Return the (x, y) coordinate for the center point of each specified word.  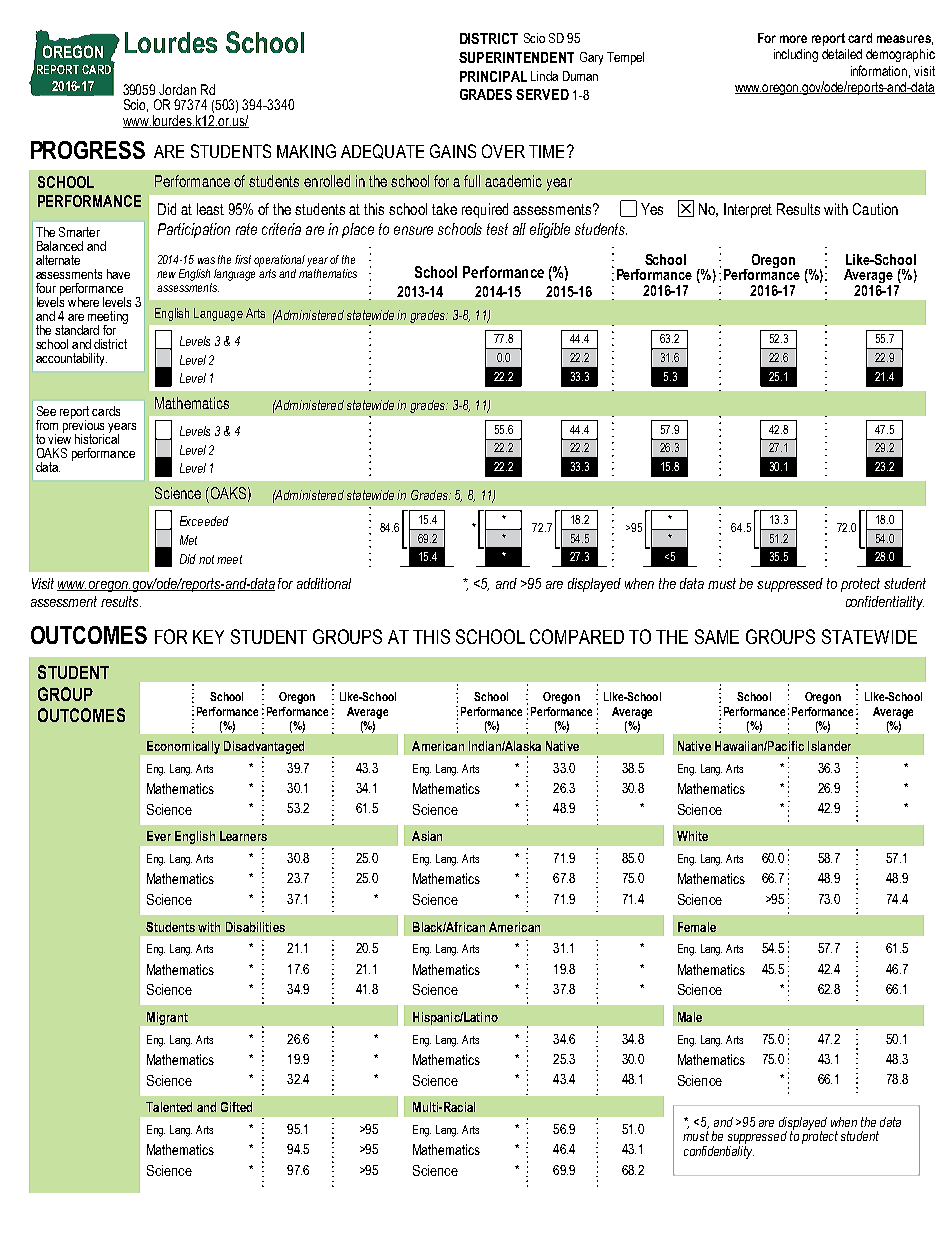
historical (97, 438)
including (796, 55)
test (497, 229)
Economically (183, 747)
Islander (829, 746)
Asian (427, 836)
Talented (169, 1107)
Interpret (748, 210)
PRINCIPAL (493, 76)
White (692, 836)
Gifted (236, 1107)
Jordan (177, 89)
